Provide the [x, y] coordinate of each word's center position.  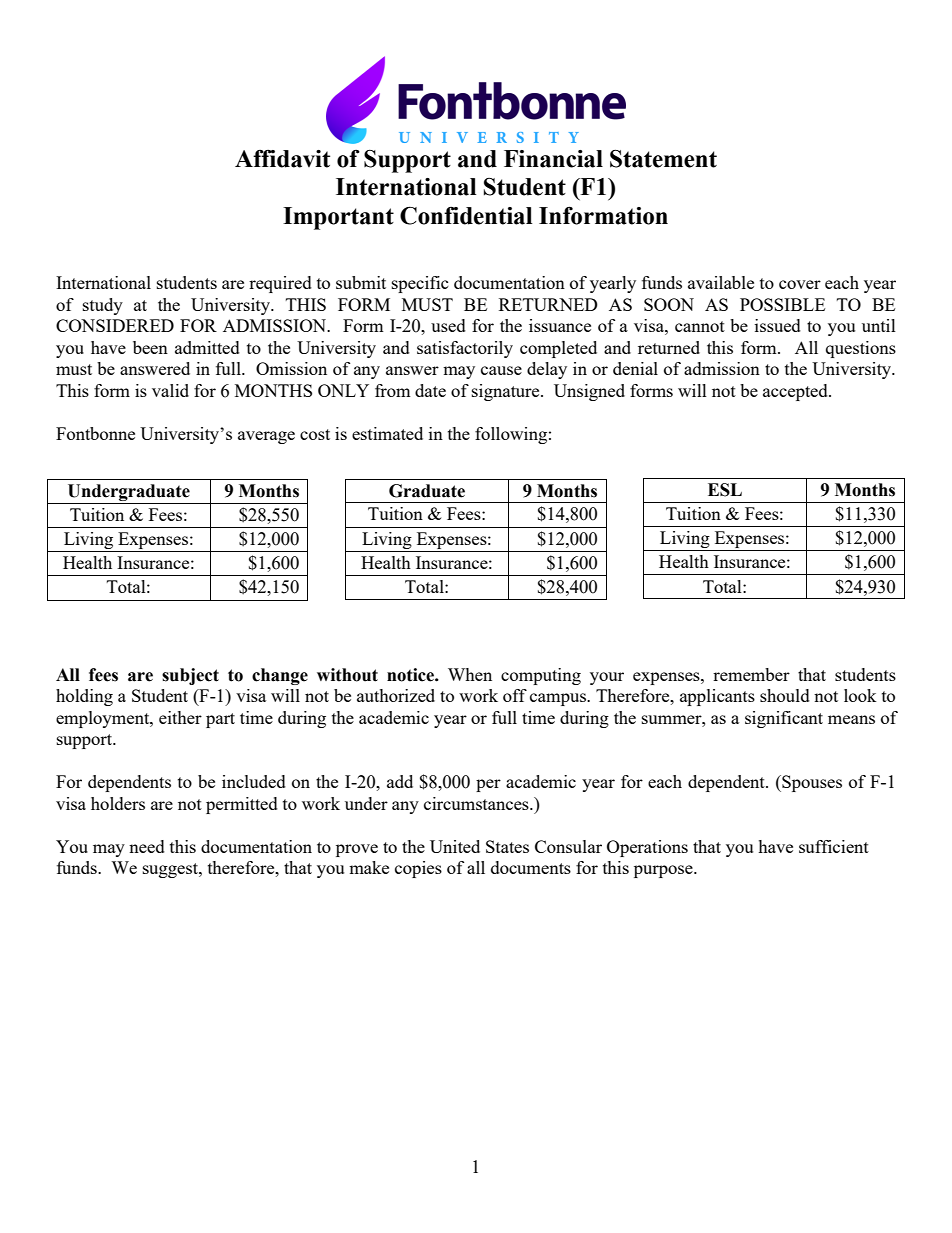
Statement [663, 159]
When [470, 674]
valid [170, 390]
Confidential [466, 215]
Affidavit [282, 158]
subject [190, 676]
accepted [796, 392]
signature [507, 392]
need [147, 846]
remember [751, 674]
